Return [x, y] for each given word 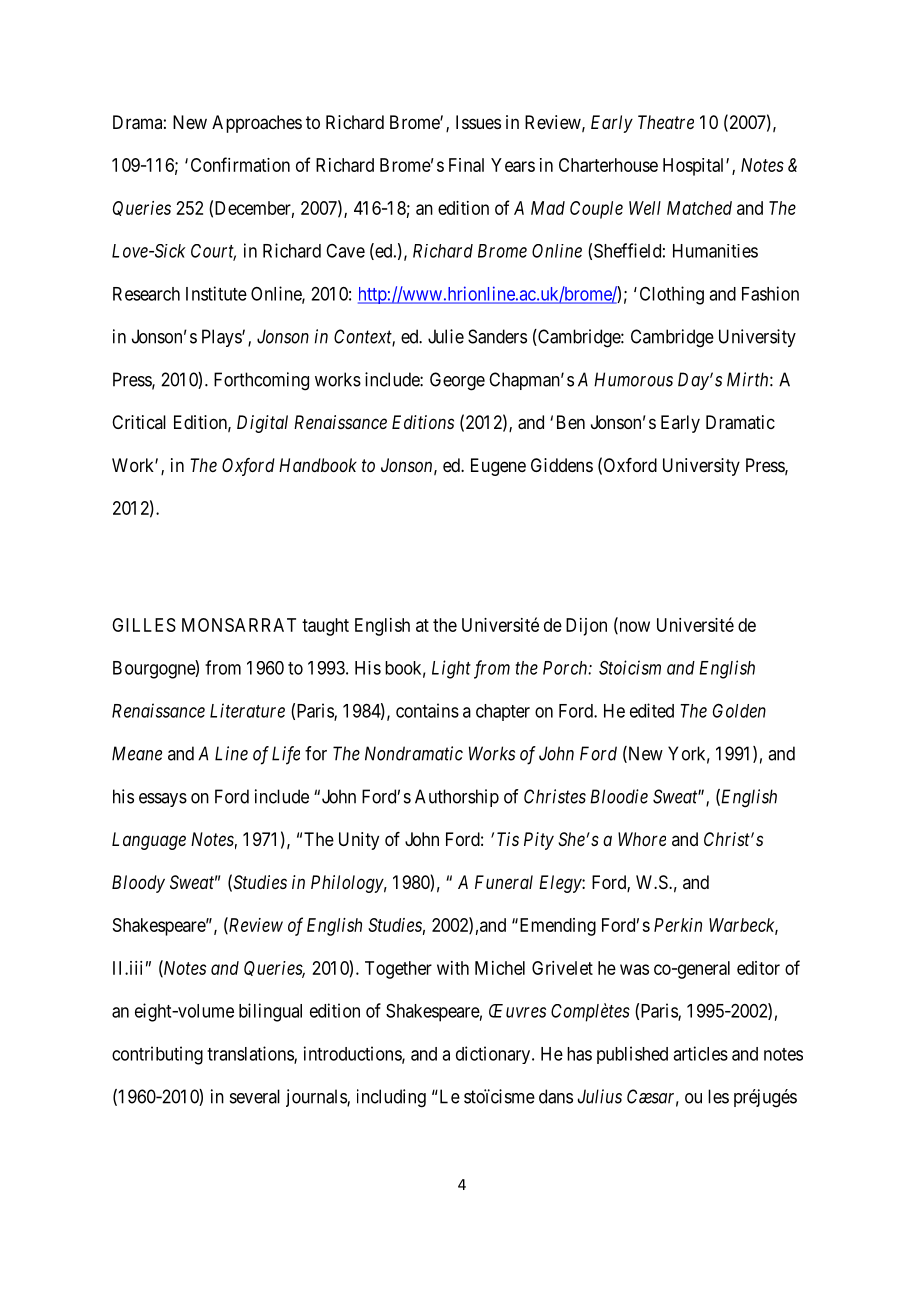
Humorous [633, 379]
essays [163, 800]
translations [251, 1054]
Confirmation [240, 164]
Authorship [457, 798]
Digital [262, 424]
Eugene [498, 467]
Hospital [695, 167]
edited [652, 710]
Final [466, 165]
